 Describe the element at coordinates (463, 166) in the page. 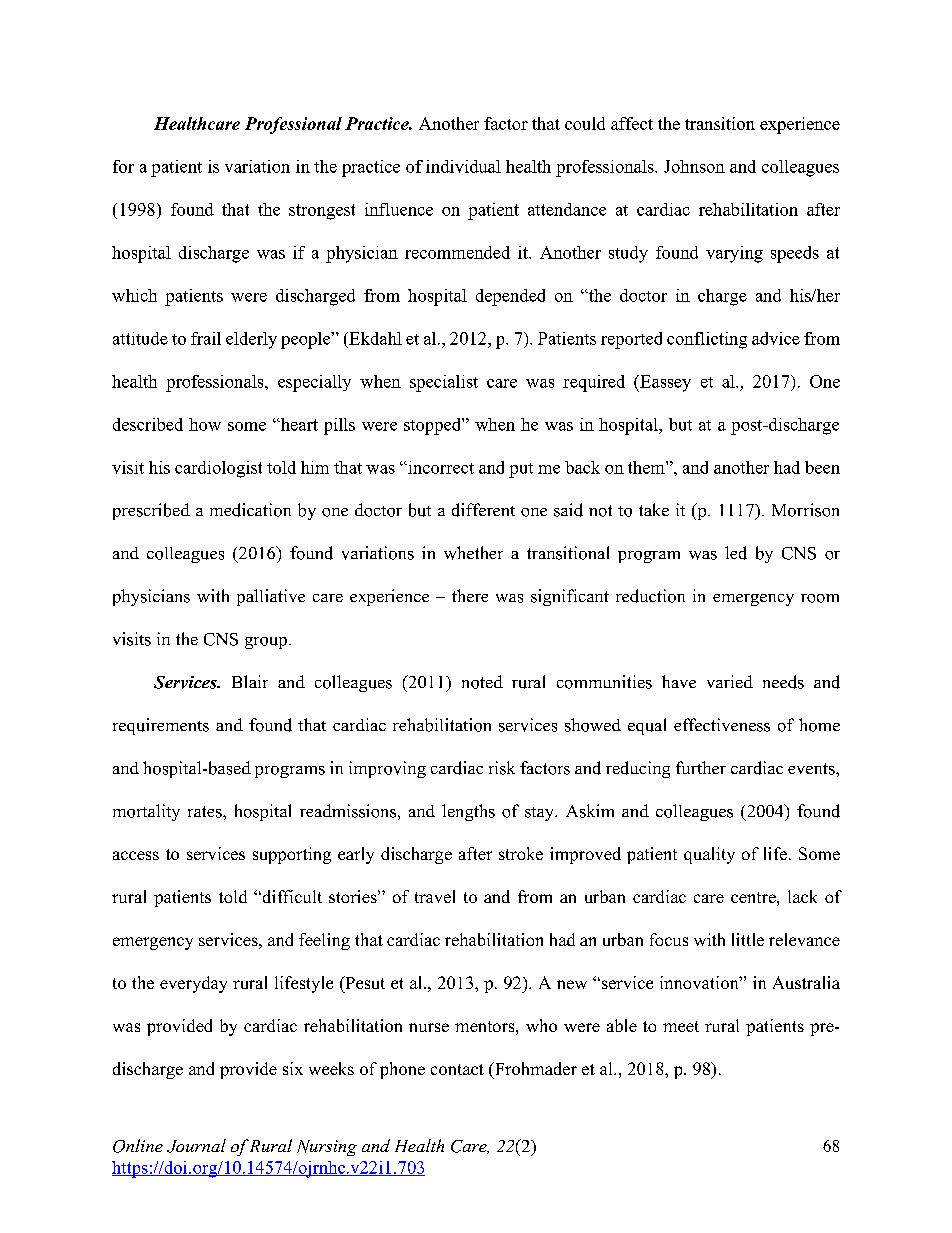

I see `individual` at that location.
